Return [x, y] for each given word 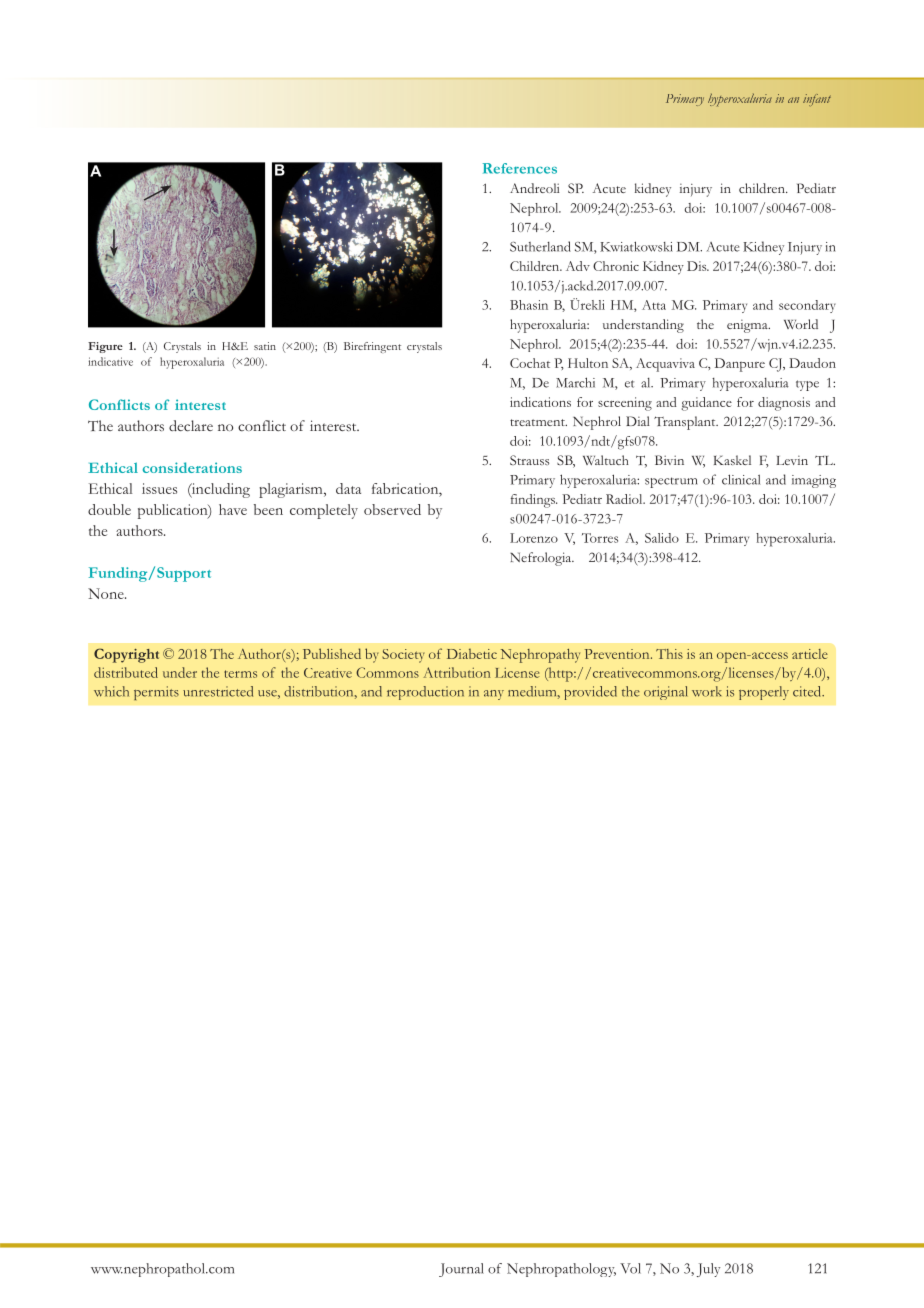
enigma [748, 326]
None [107, 593]
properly [764, 693]
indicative [110, 361]
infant [817, 100]
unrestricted [218, 691]
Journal [461, 1270]
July [708, 1270]
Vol [630, 1268]
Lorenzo [534, 538]
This [669, 654]
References [520, 168]
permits [156, 693]
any [494, 695]
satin [265, 346]
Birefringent [372, 347]
